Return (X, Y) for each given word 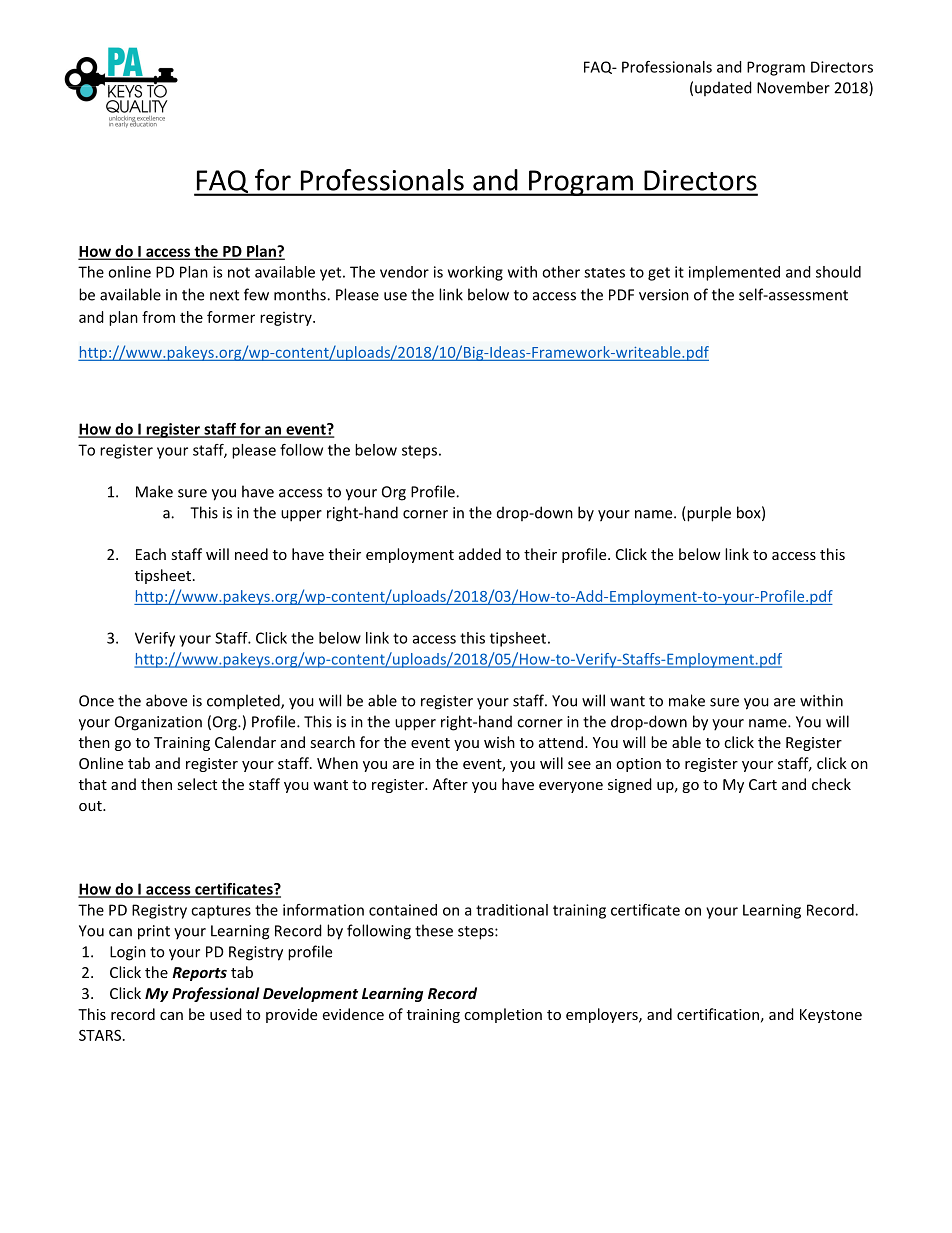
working (475, 273)
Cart (763, 784)
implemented (734, 273)
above (166, 700)
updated (723, 88)
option (638, 765)
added (480, 554)
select (197, 784)
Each (151, 554)
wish (499, 742)
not (239, 272)
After (450, 784)
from (158, 317)
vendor (404, 272)
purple (708, 514)
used (226, 1014)
